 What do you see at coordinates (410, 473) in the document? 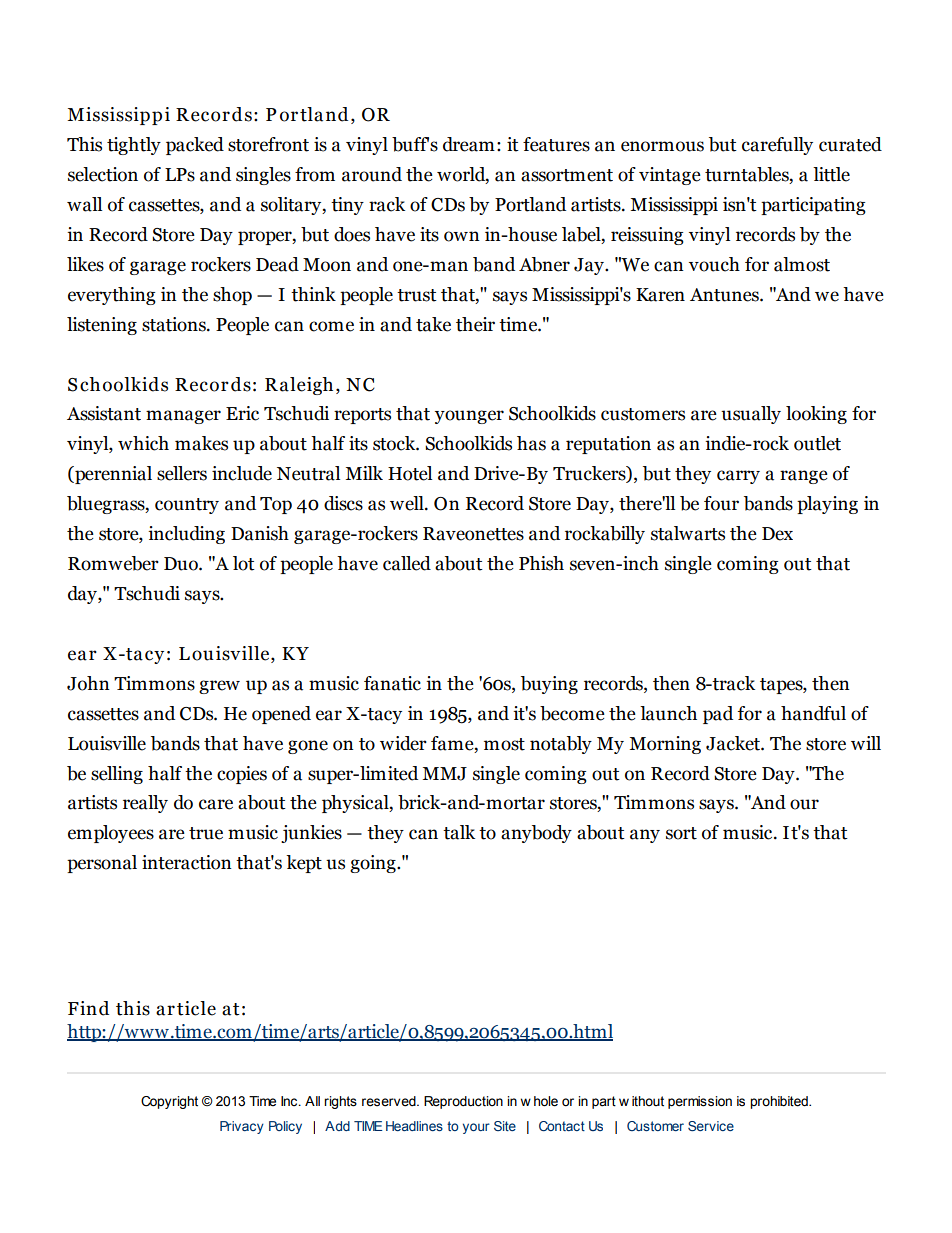
I see `Hotel` at bounding box center [410, 473].
